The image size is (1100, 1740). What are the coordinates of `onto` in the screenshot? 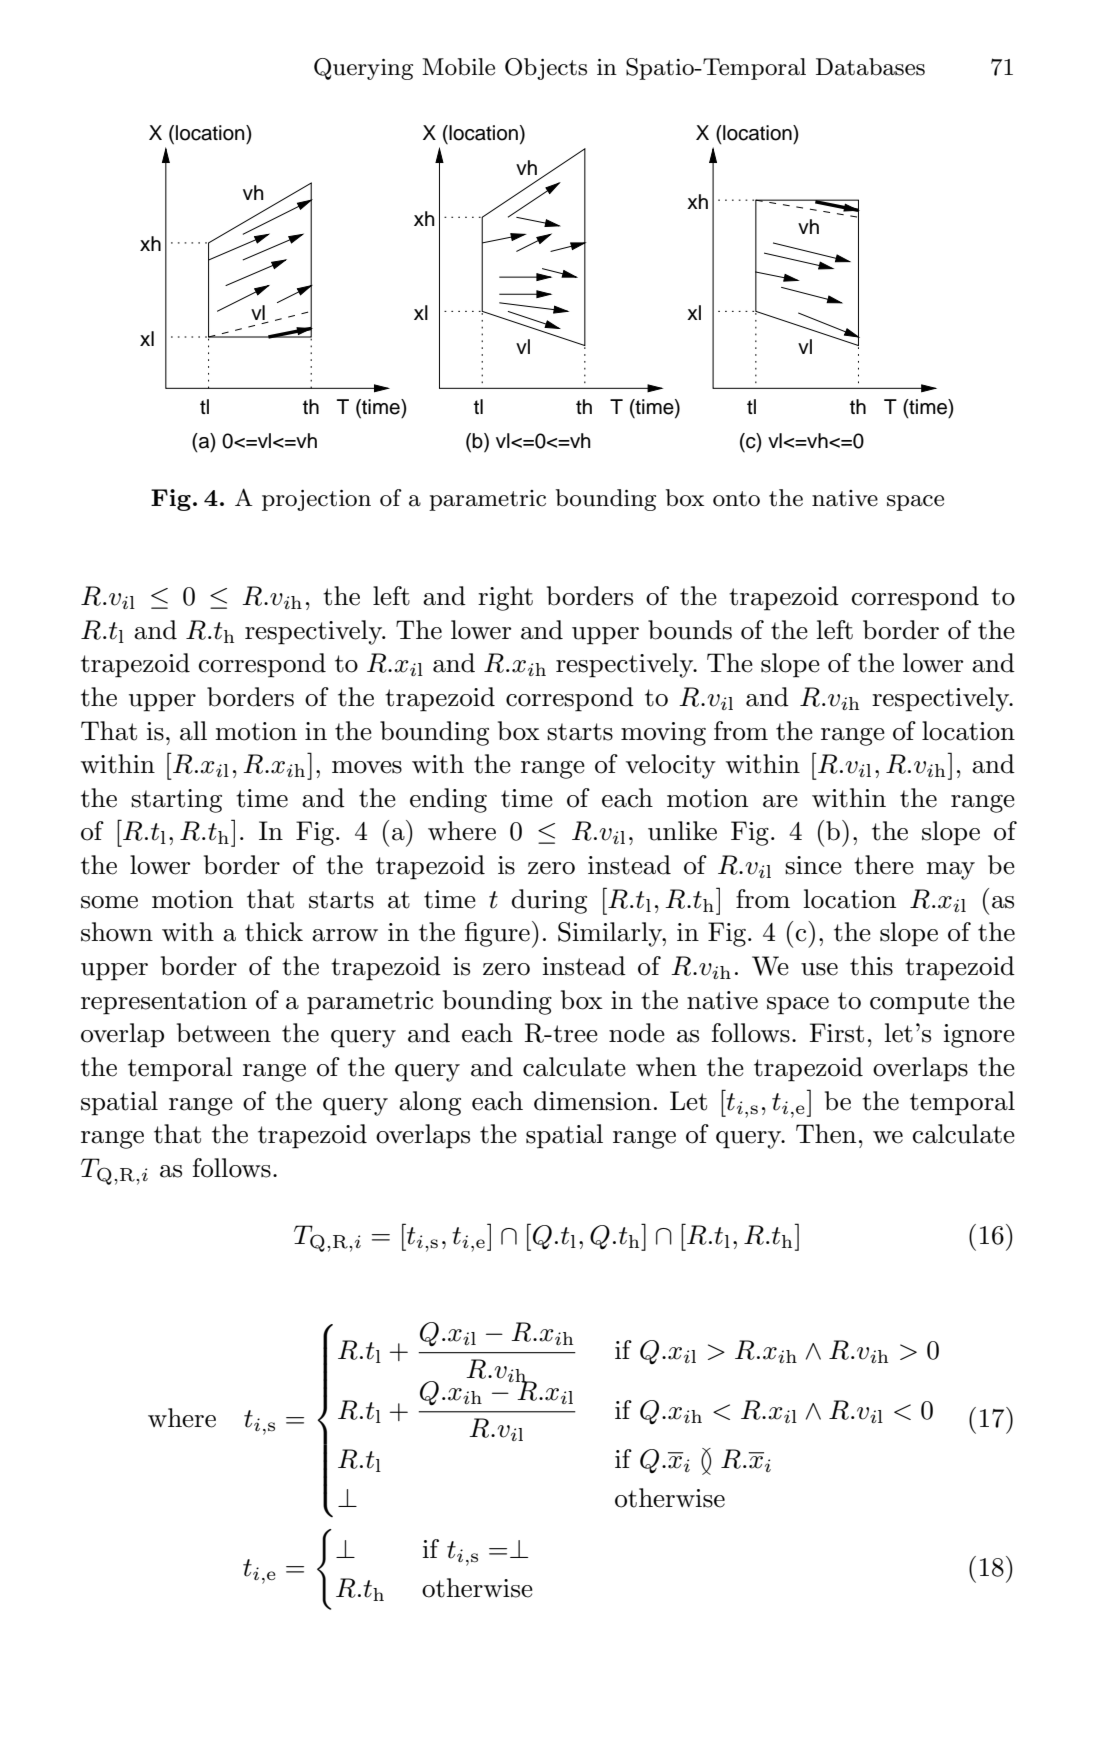 It's located at (736, 499).
